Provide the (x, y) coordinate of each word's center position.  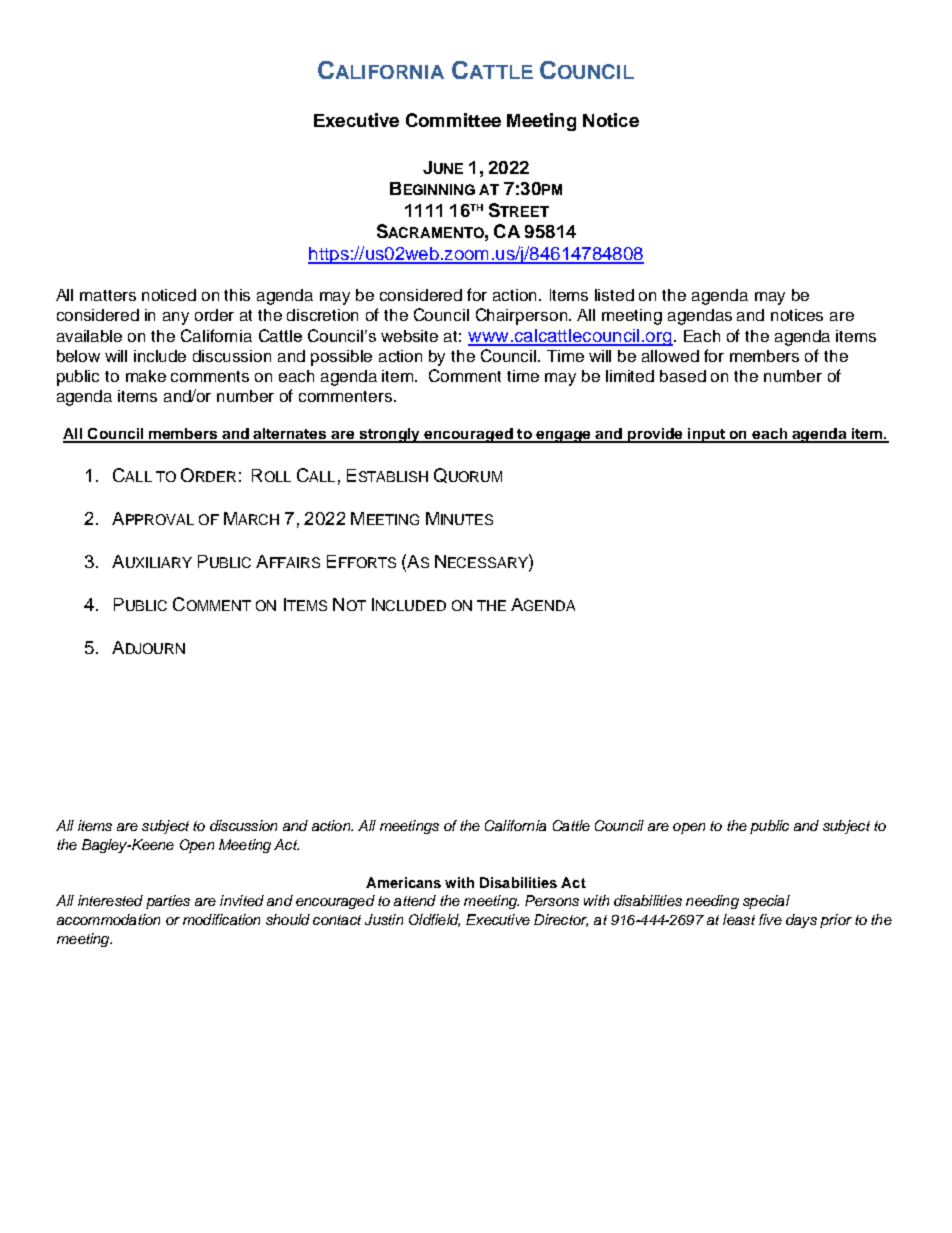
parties (168, 902)
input (707, 435)
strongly (390, 435)
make (146, 376)
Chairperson (521, 316)
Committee (453, 120)
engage (563, 437)
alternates (290, 435)
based (683, 376)
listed (614, 295)
